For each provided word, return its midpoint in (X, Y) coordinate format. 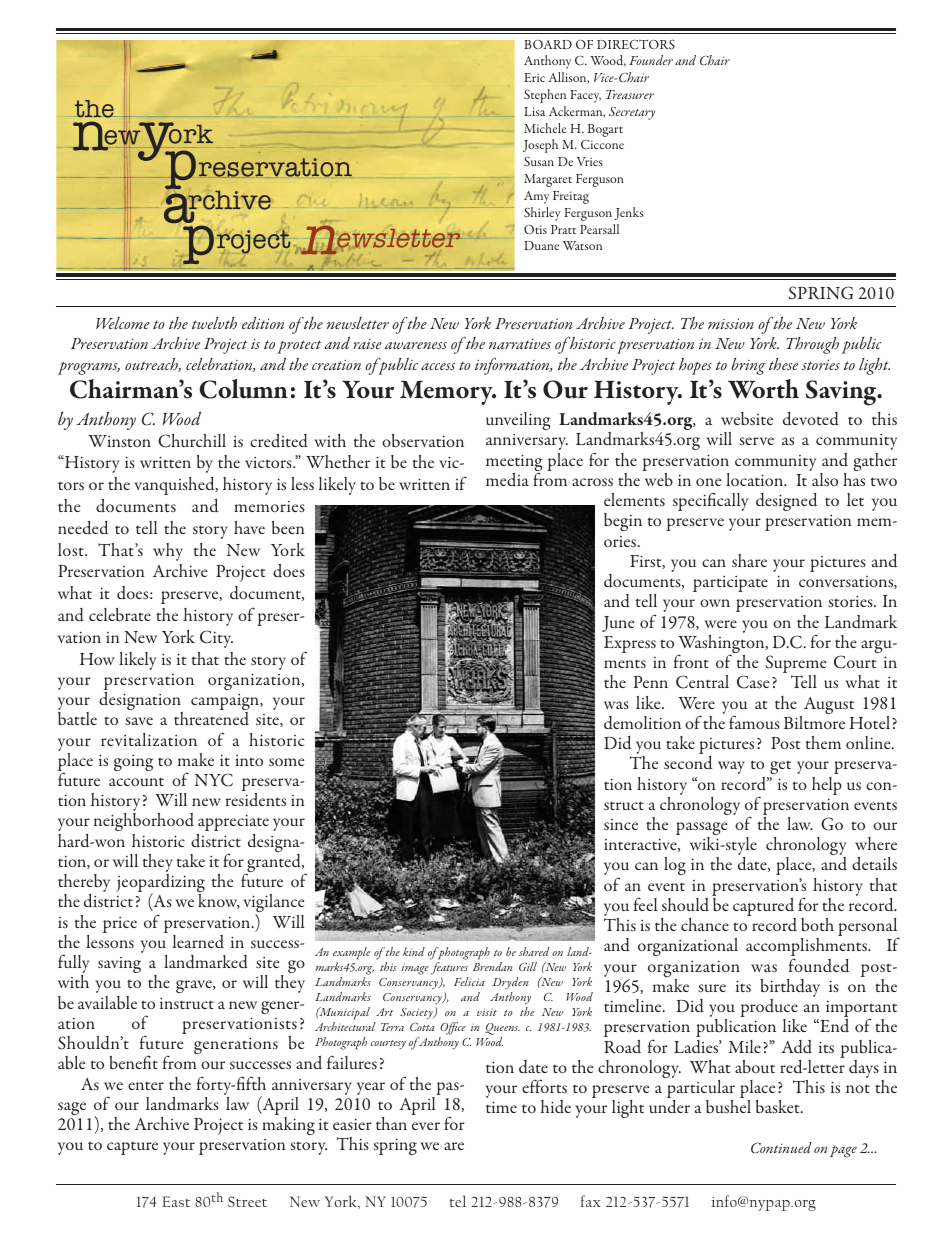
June (618, 624)
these (783, 364)
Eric (534, 77)
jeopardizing (160, 884)
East (176, 1201)
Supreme (796, 665)
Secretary (632, 113)
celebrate (120, 614)
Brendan (493, 966)
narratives (520, 344)
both (817, 924)
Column (243, 389)
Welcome (123, 323)
